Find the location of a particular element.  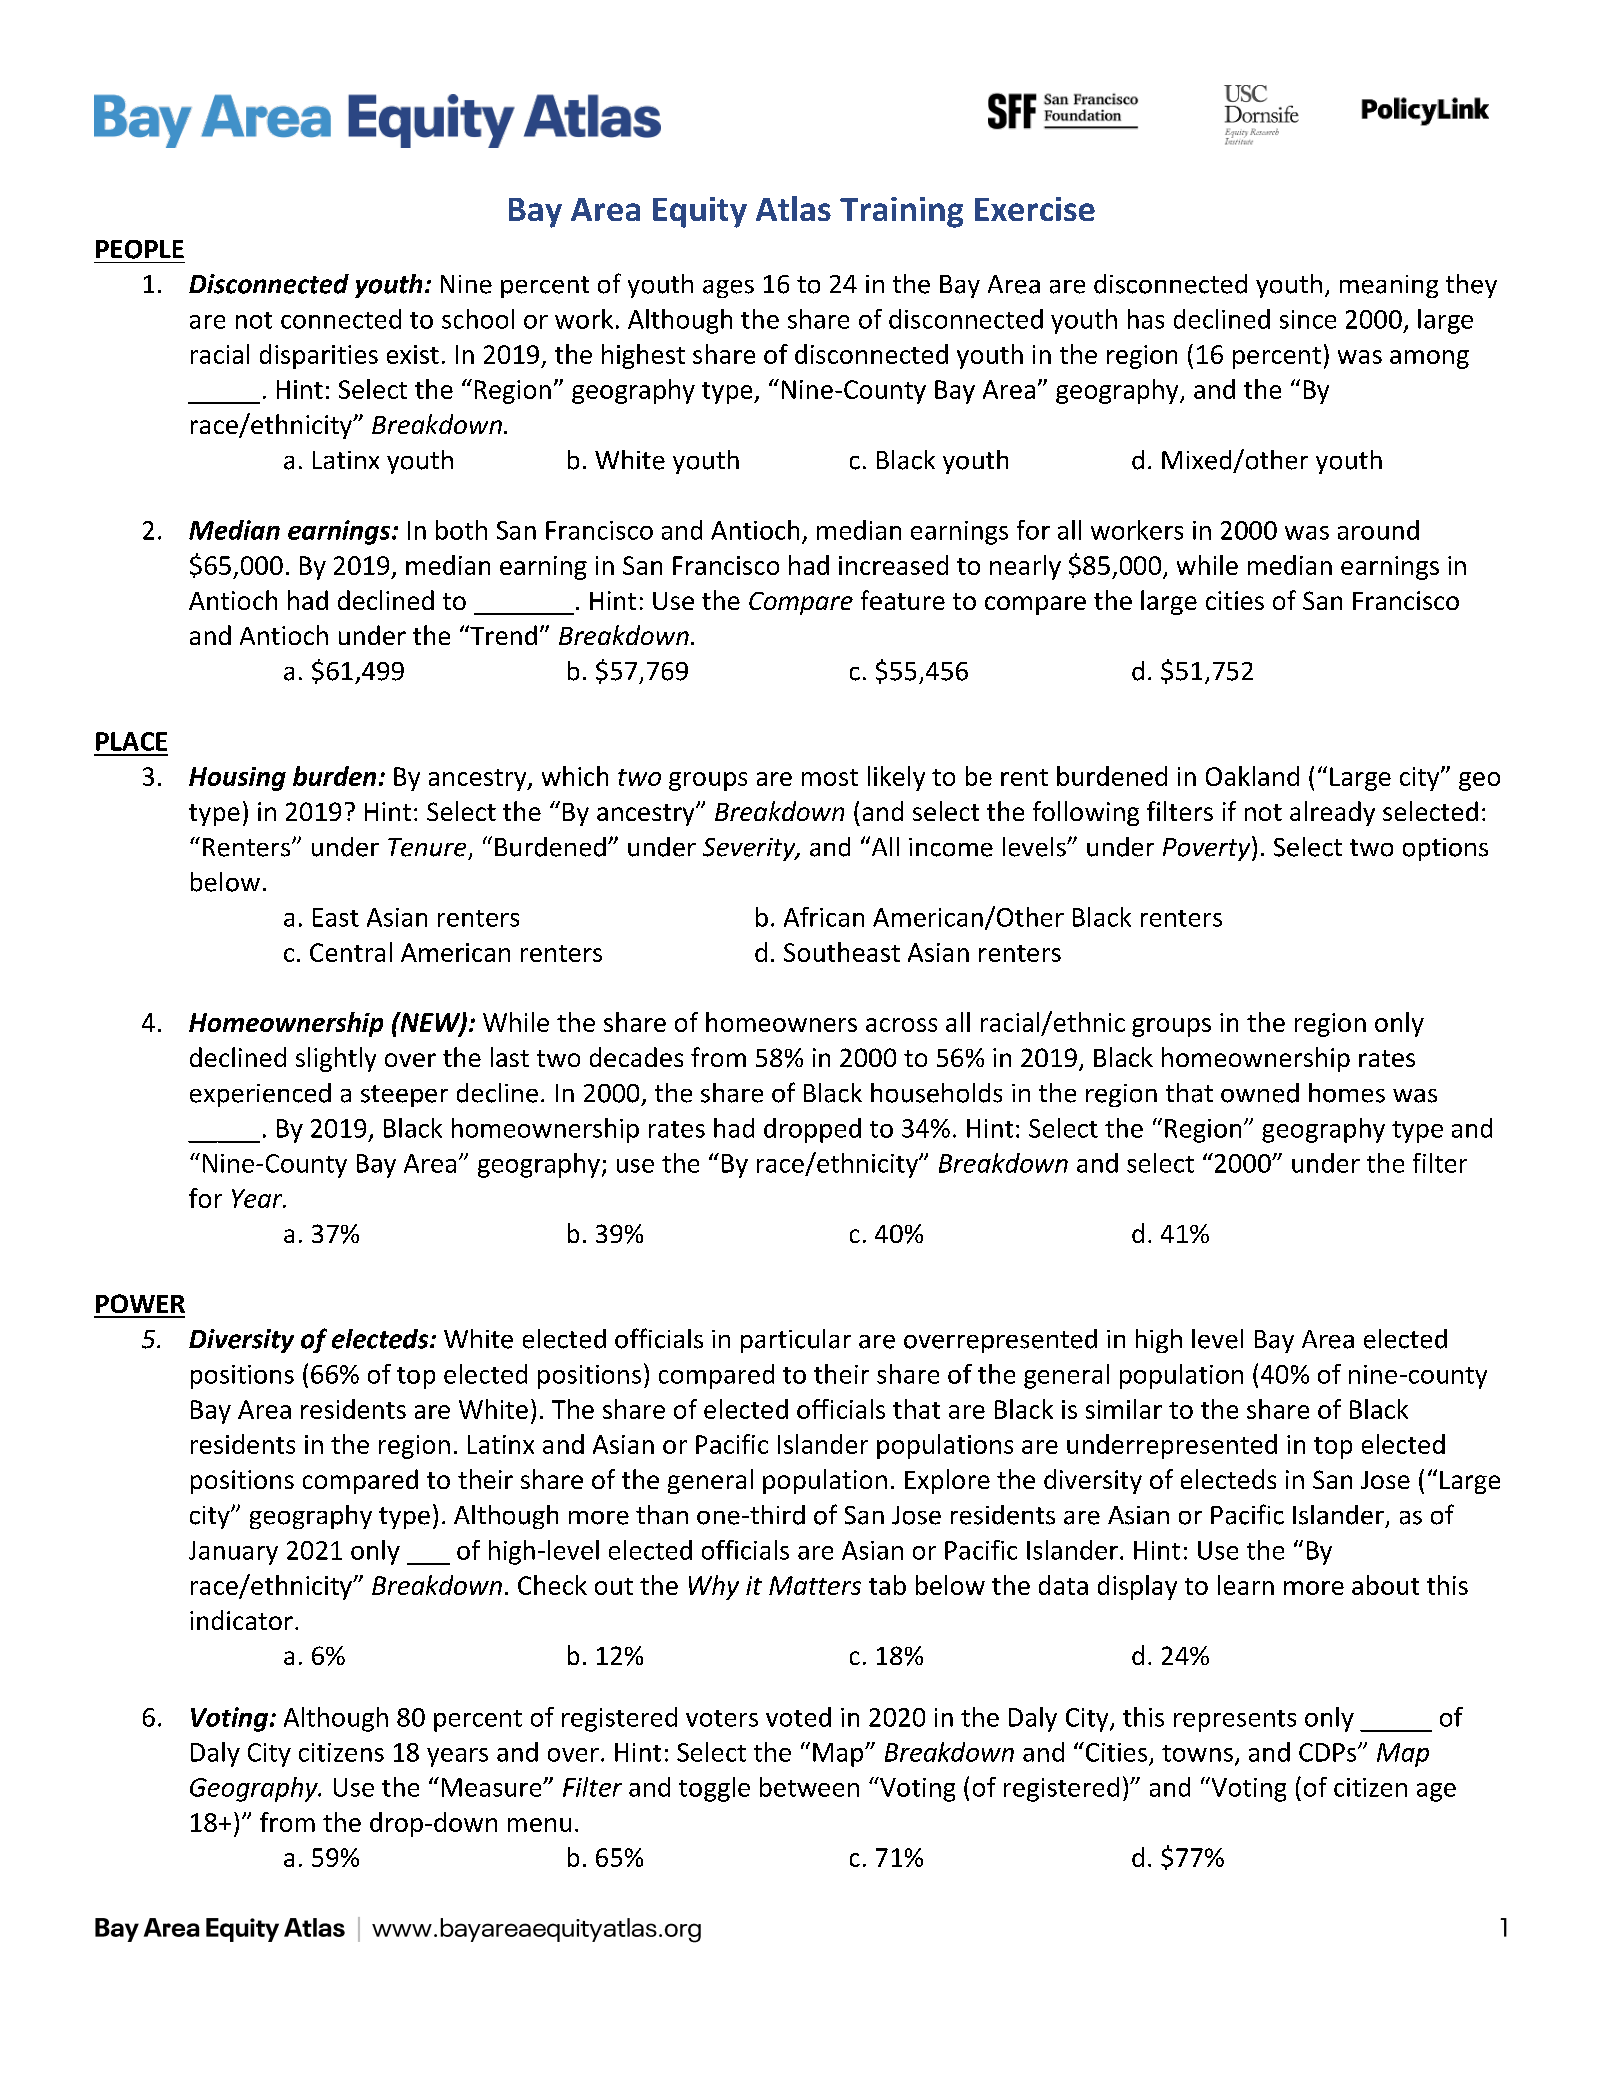

across is located at coordinates (901, 1025).
